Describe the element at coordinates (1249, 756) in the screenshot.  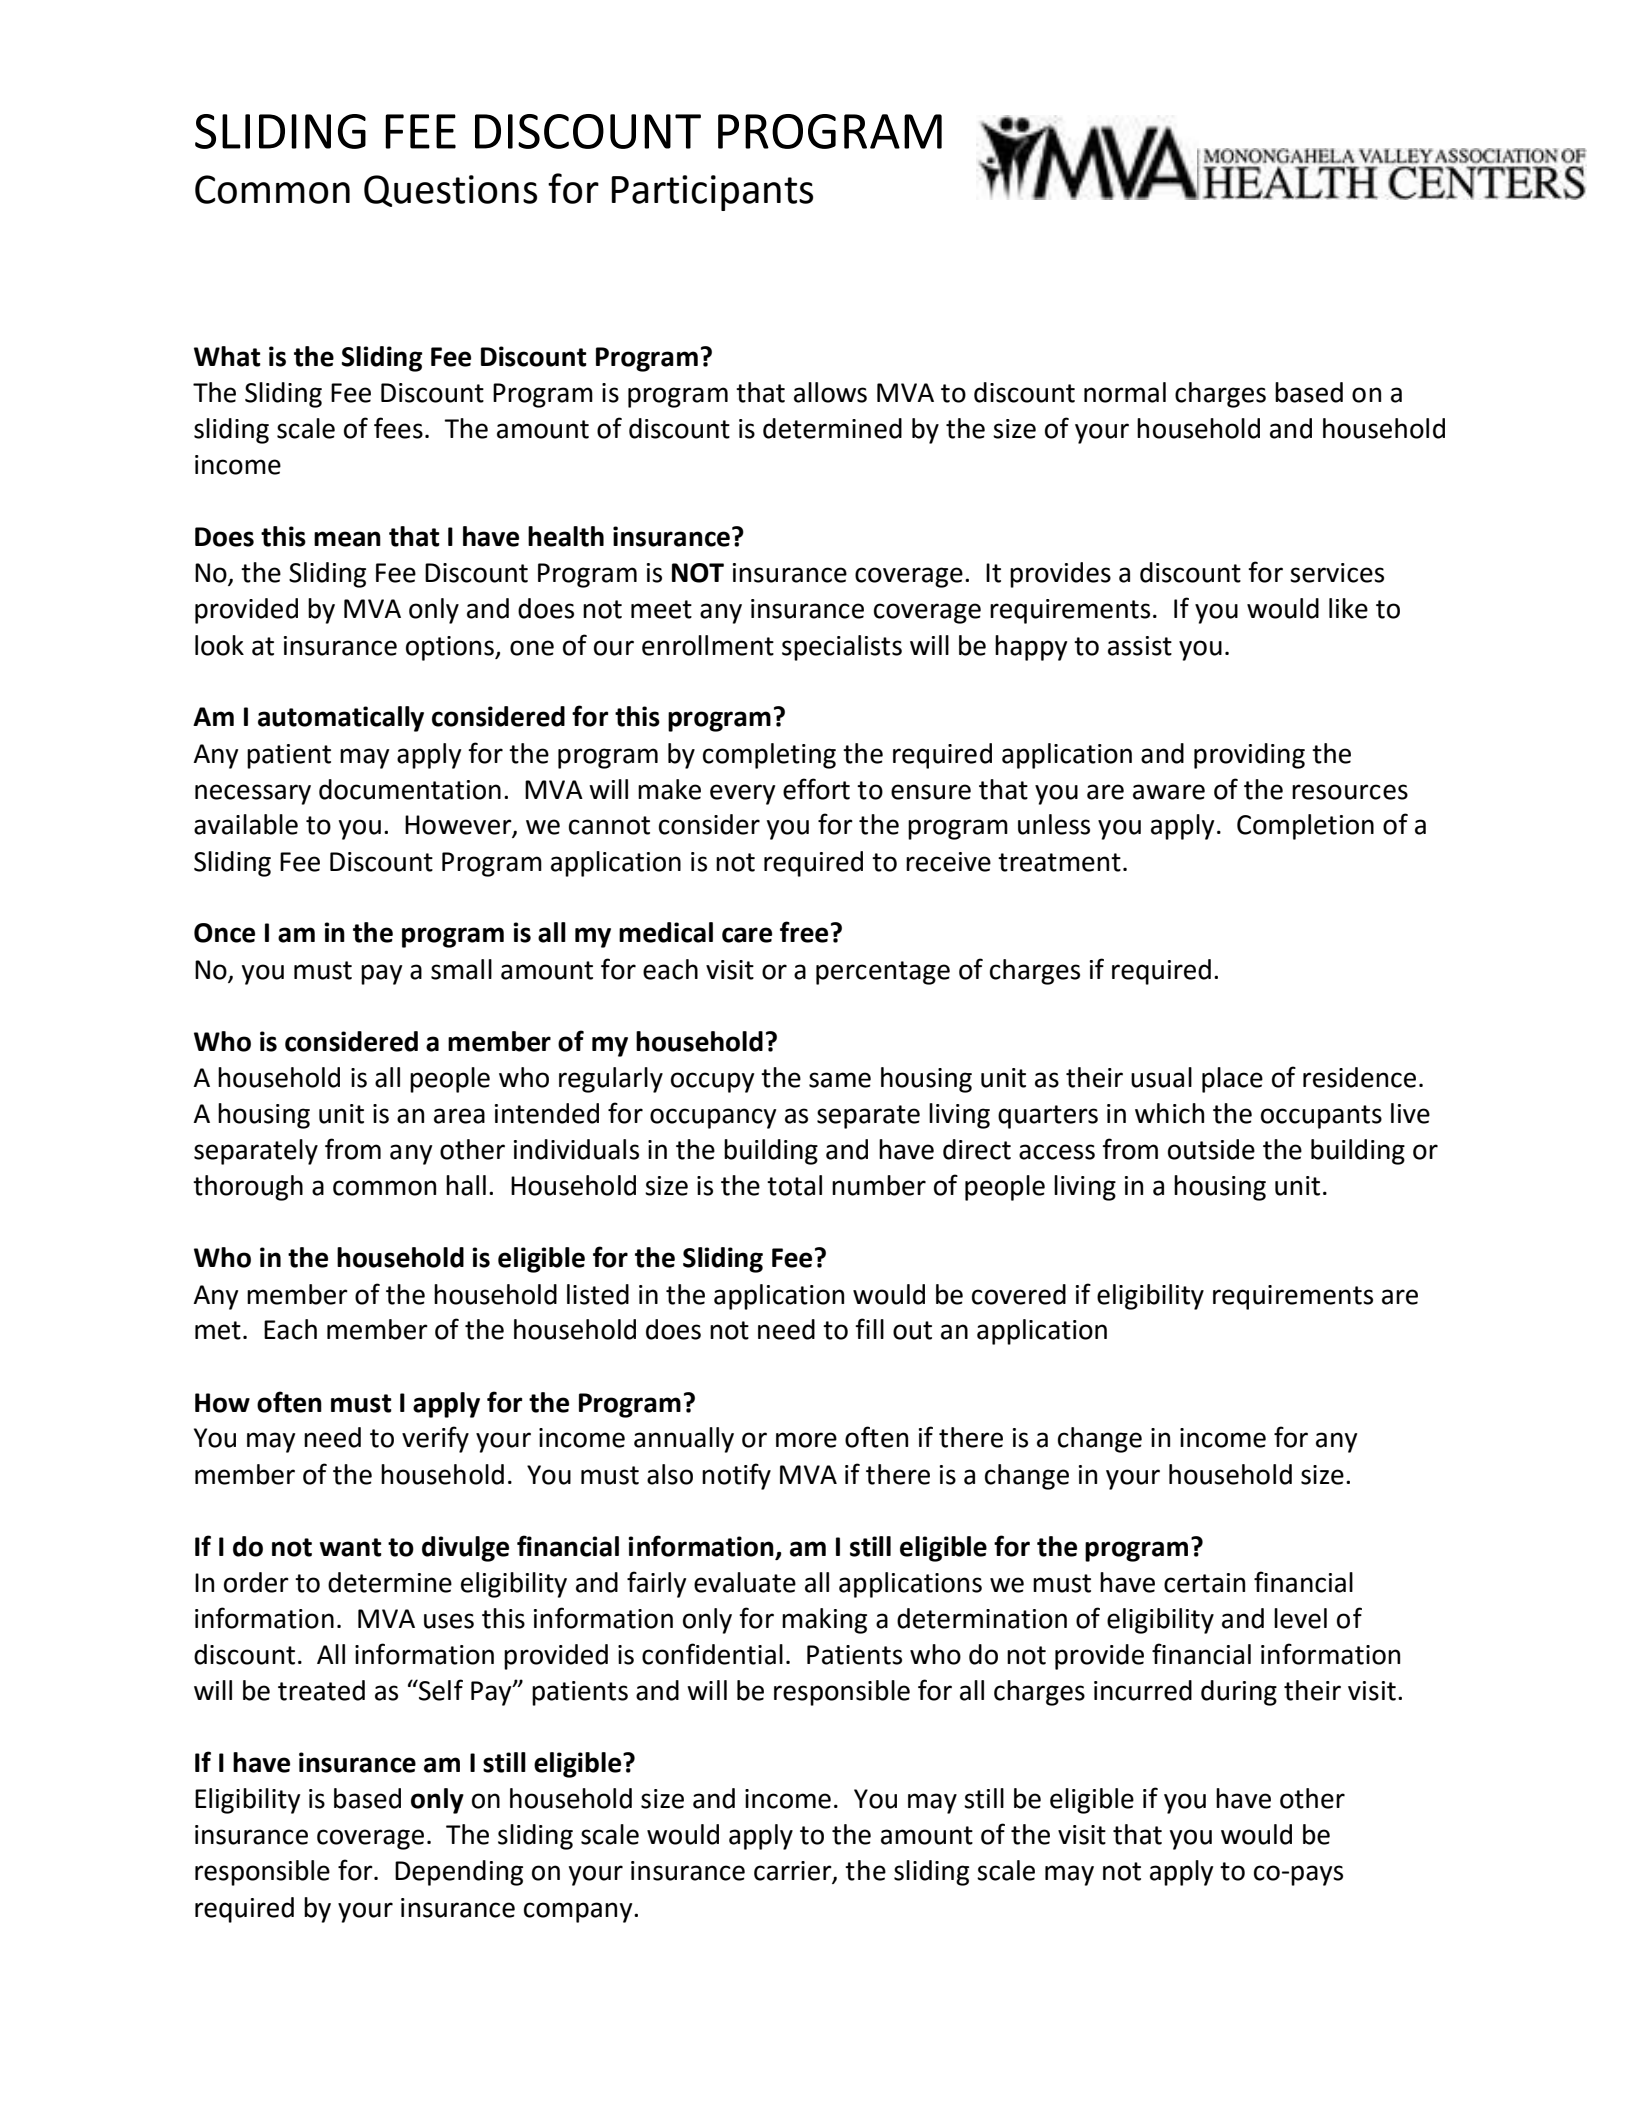
I see `providing` at that location.
